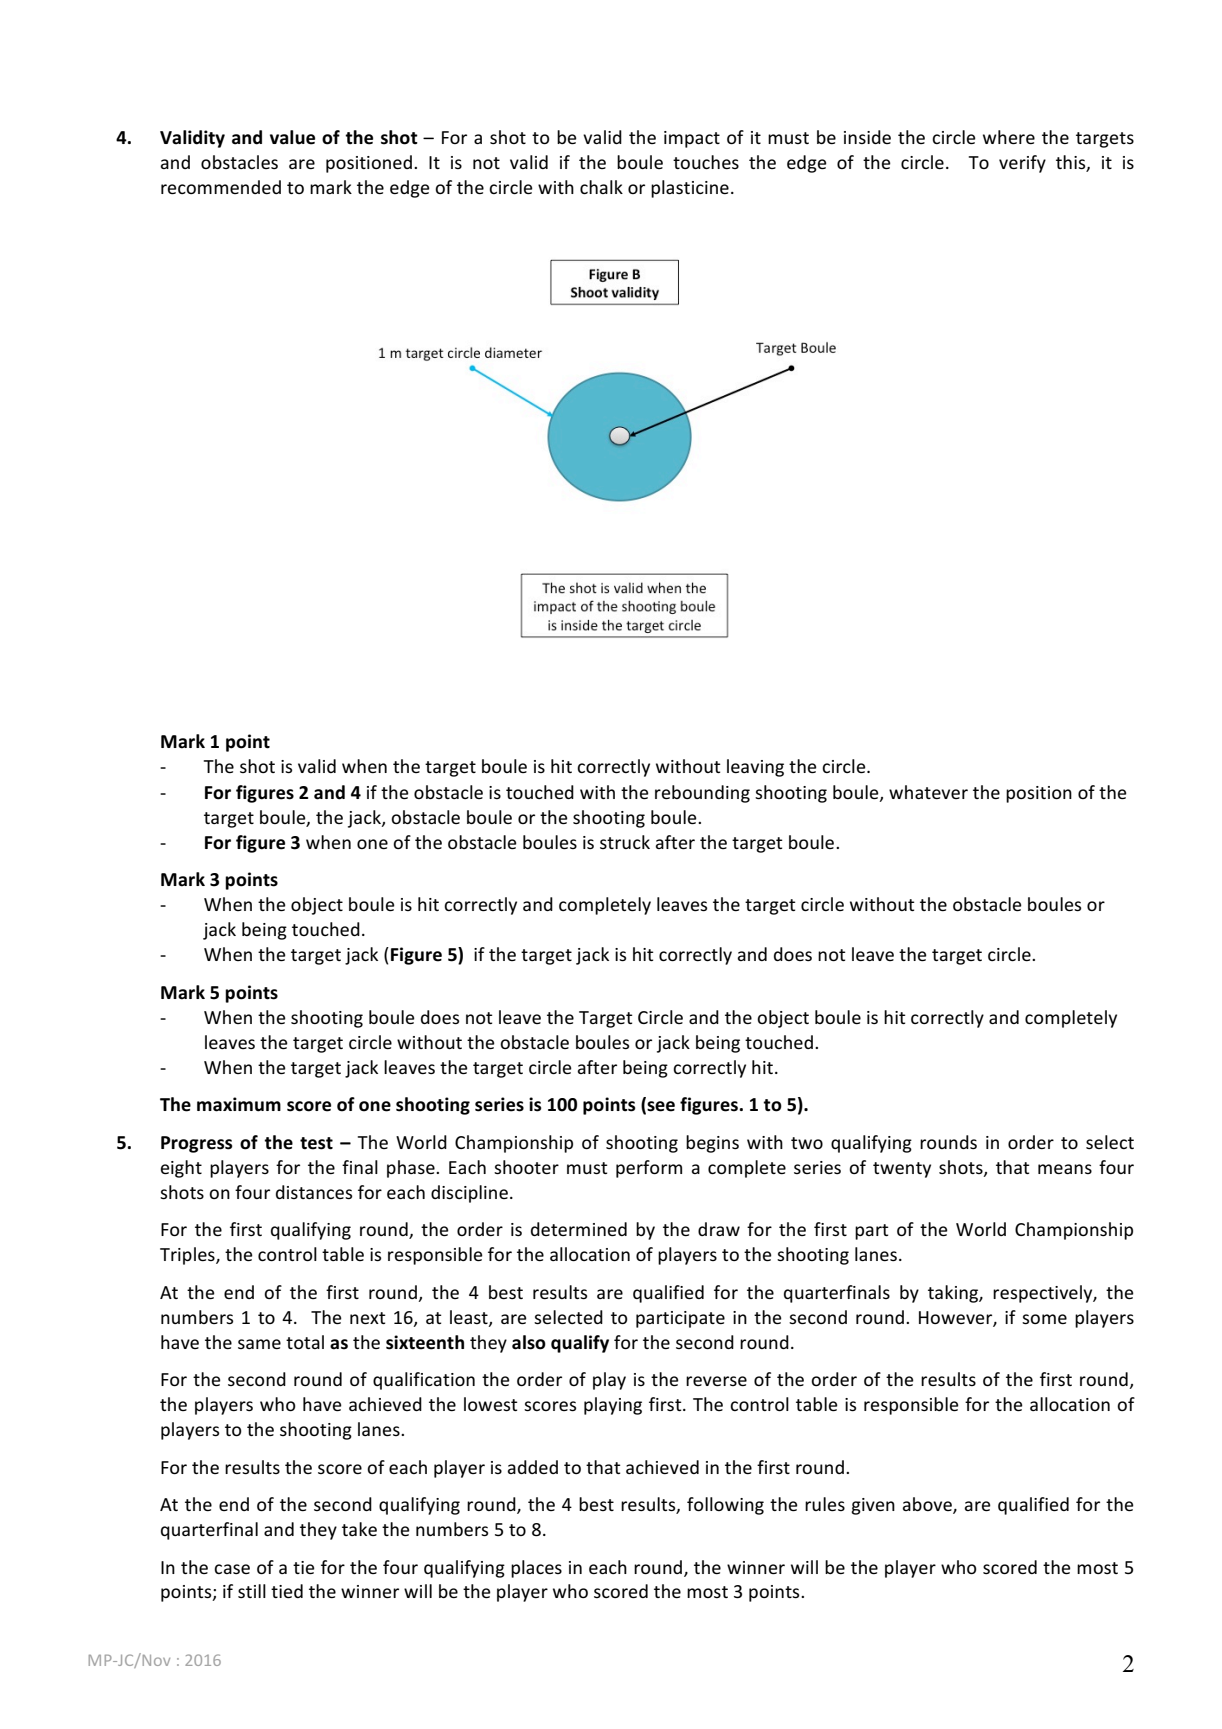 This screenshot has height=1729, width=1222. I want to click on perform, so click(649, 1169).
